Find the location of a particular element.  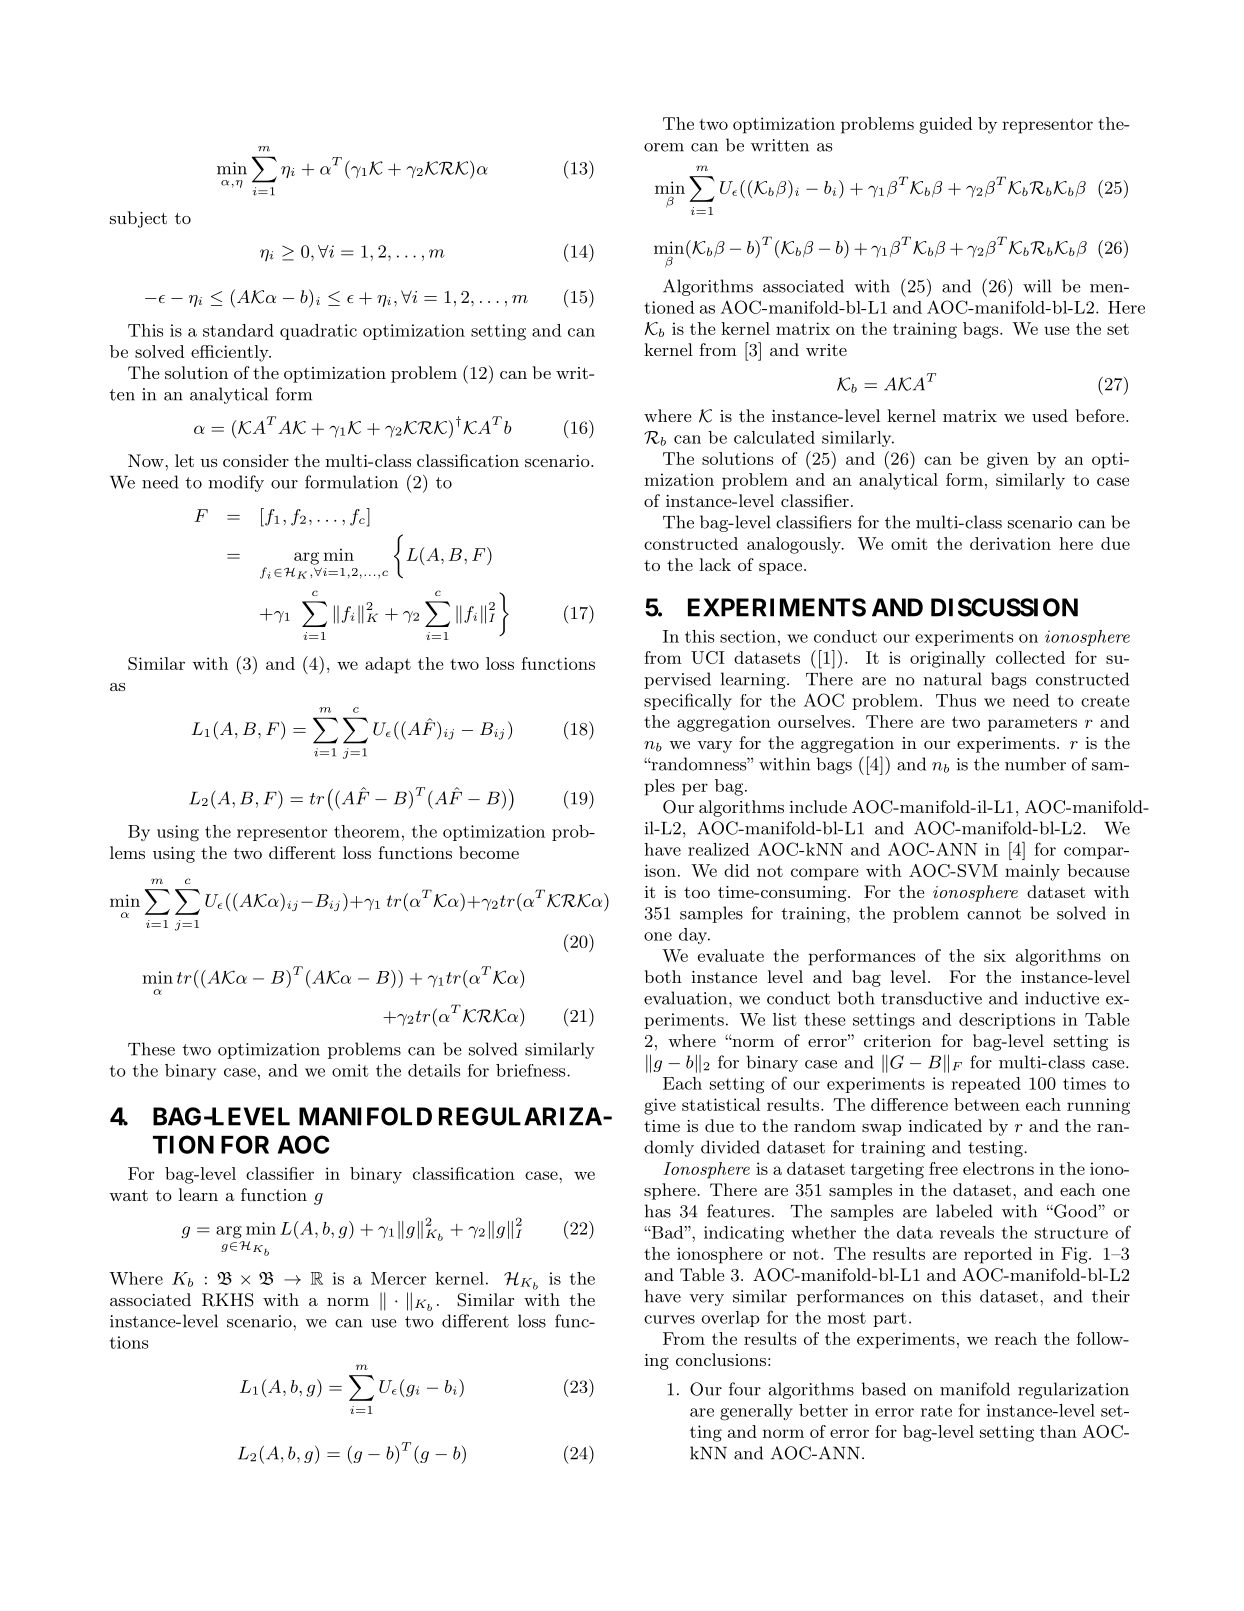

vary is located at coordinates (714, 747).
